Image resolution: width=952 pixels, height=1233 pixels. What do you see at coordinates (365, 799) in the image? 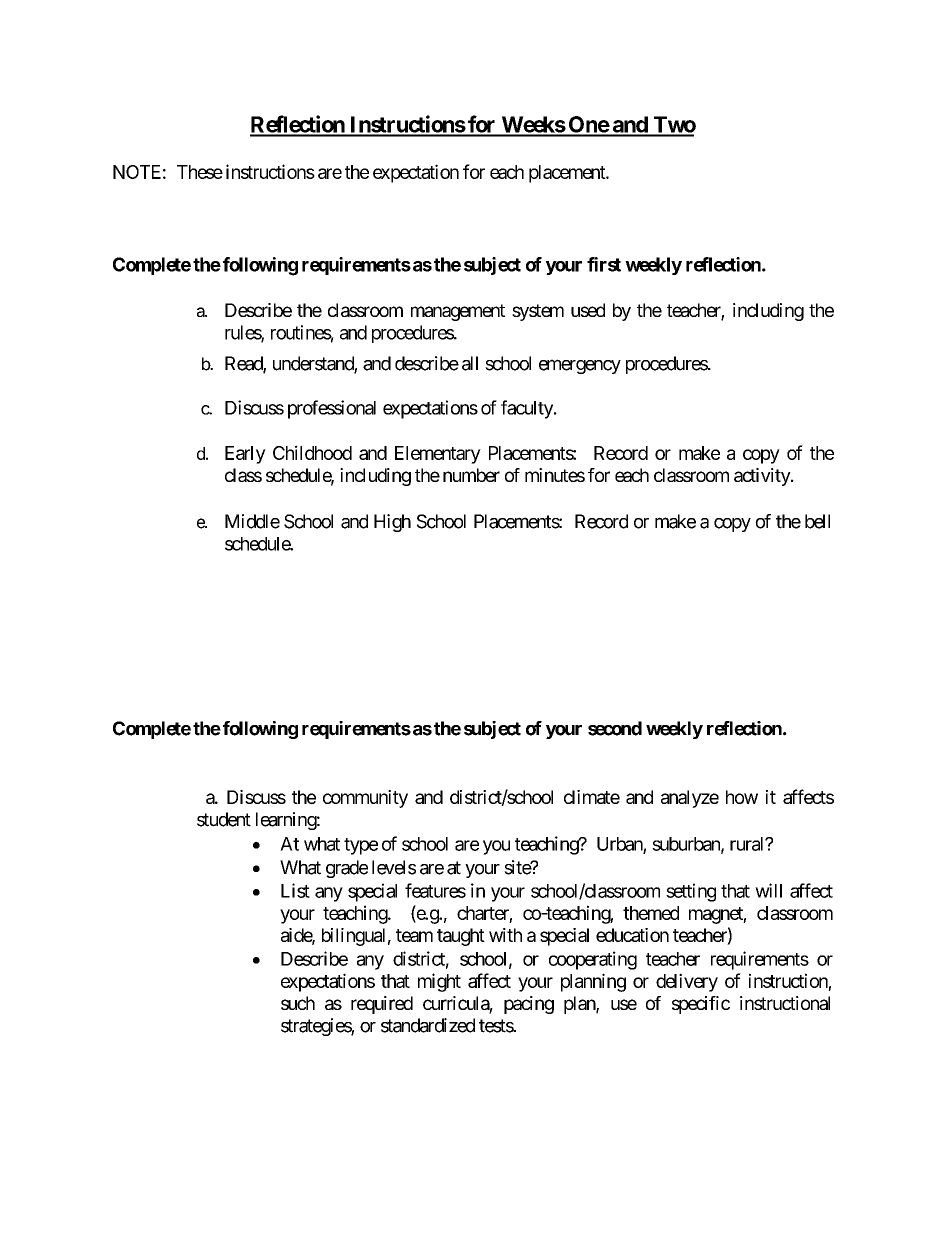
I see `community` at bounding box center [365, 799].
